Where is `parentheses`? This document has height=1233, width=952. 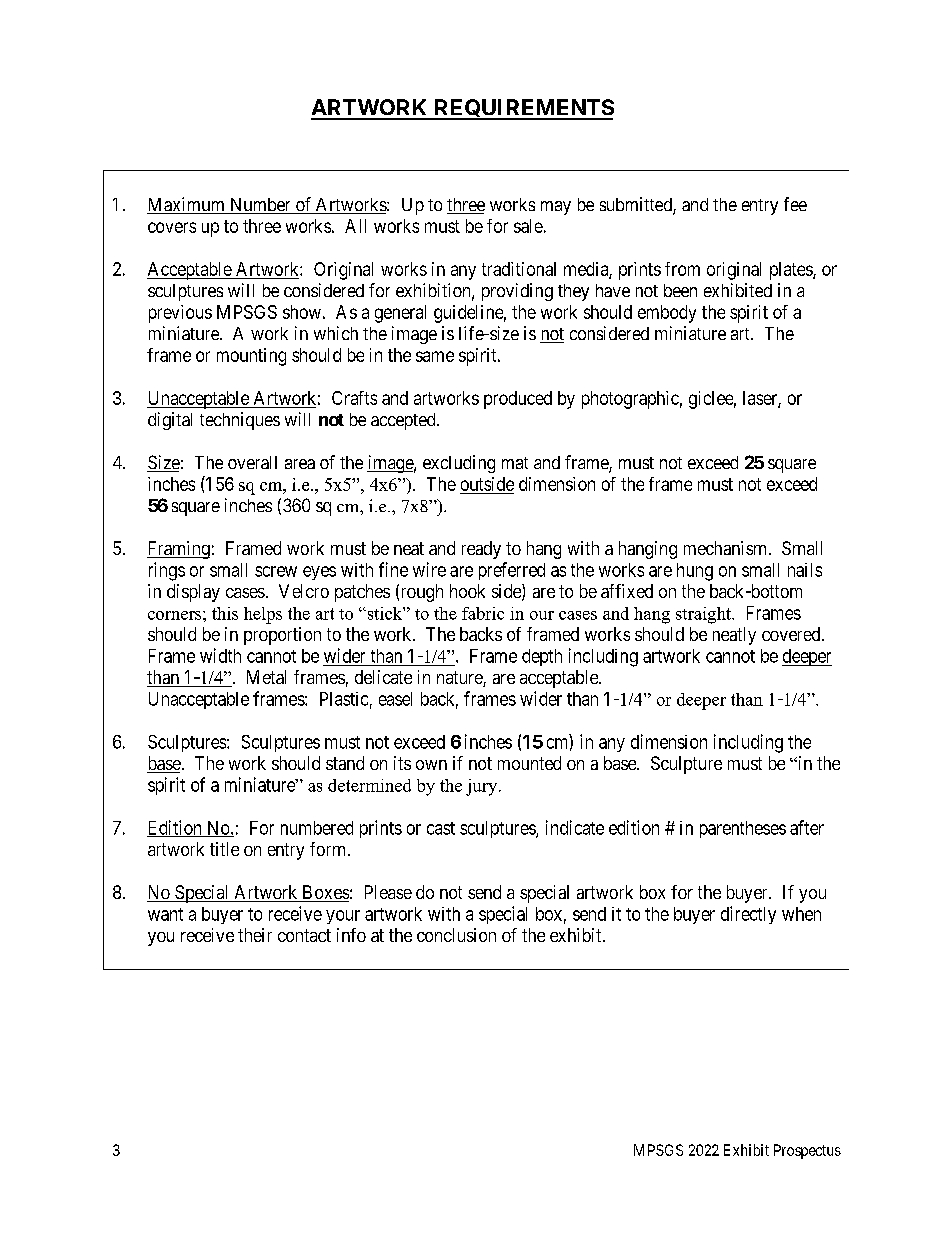
parentheses is located at coordinates (743, 829).
